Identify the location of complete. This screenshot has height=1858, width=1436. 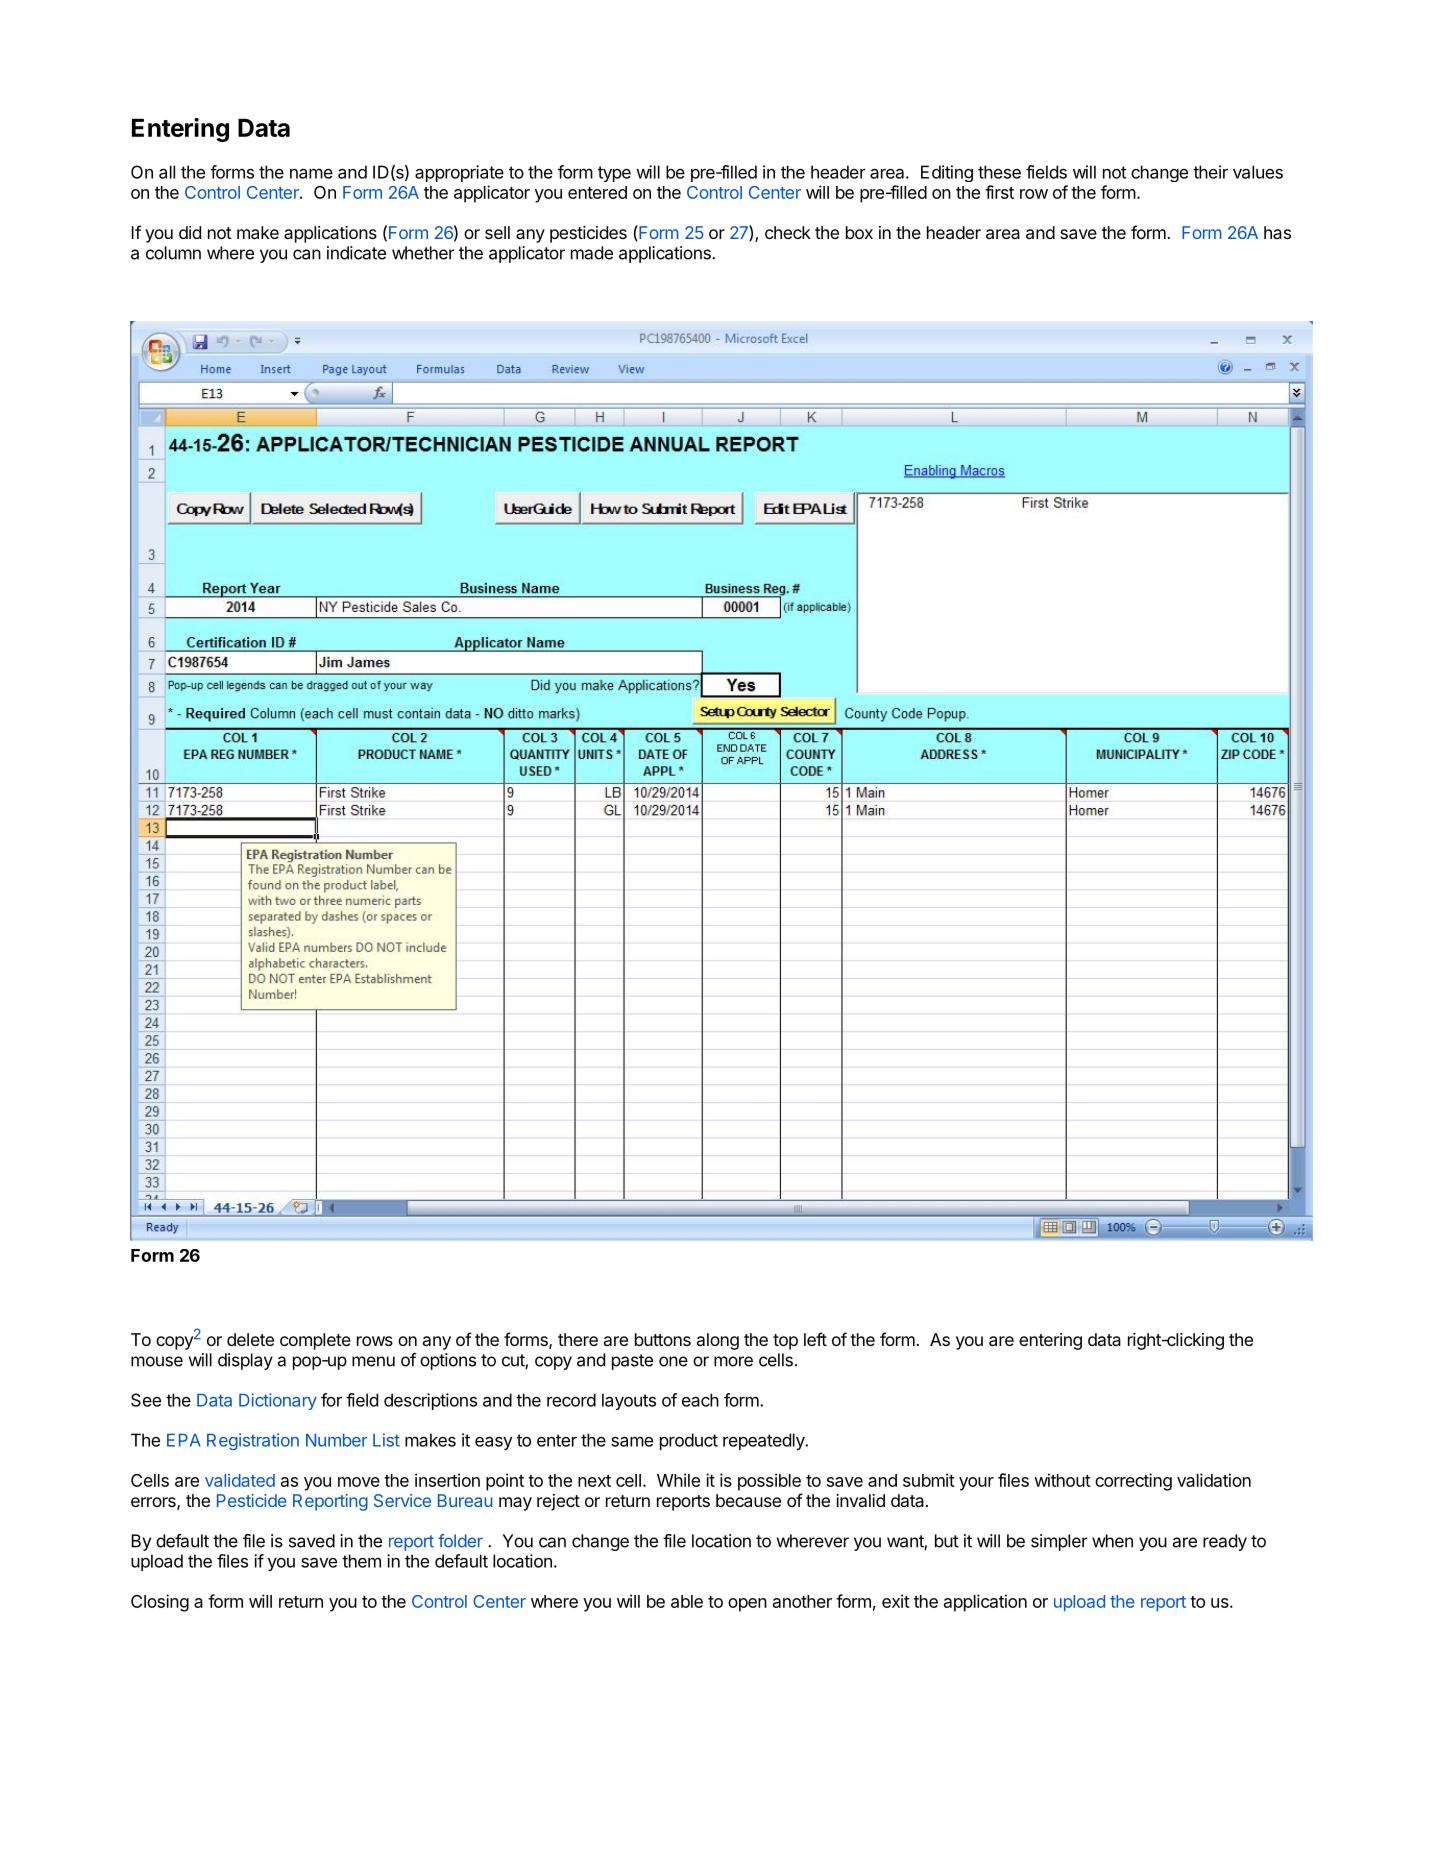
(315, 1341).
